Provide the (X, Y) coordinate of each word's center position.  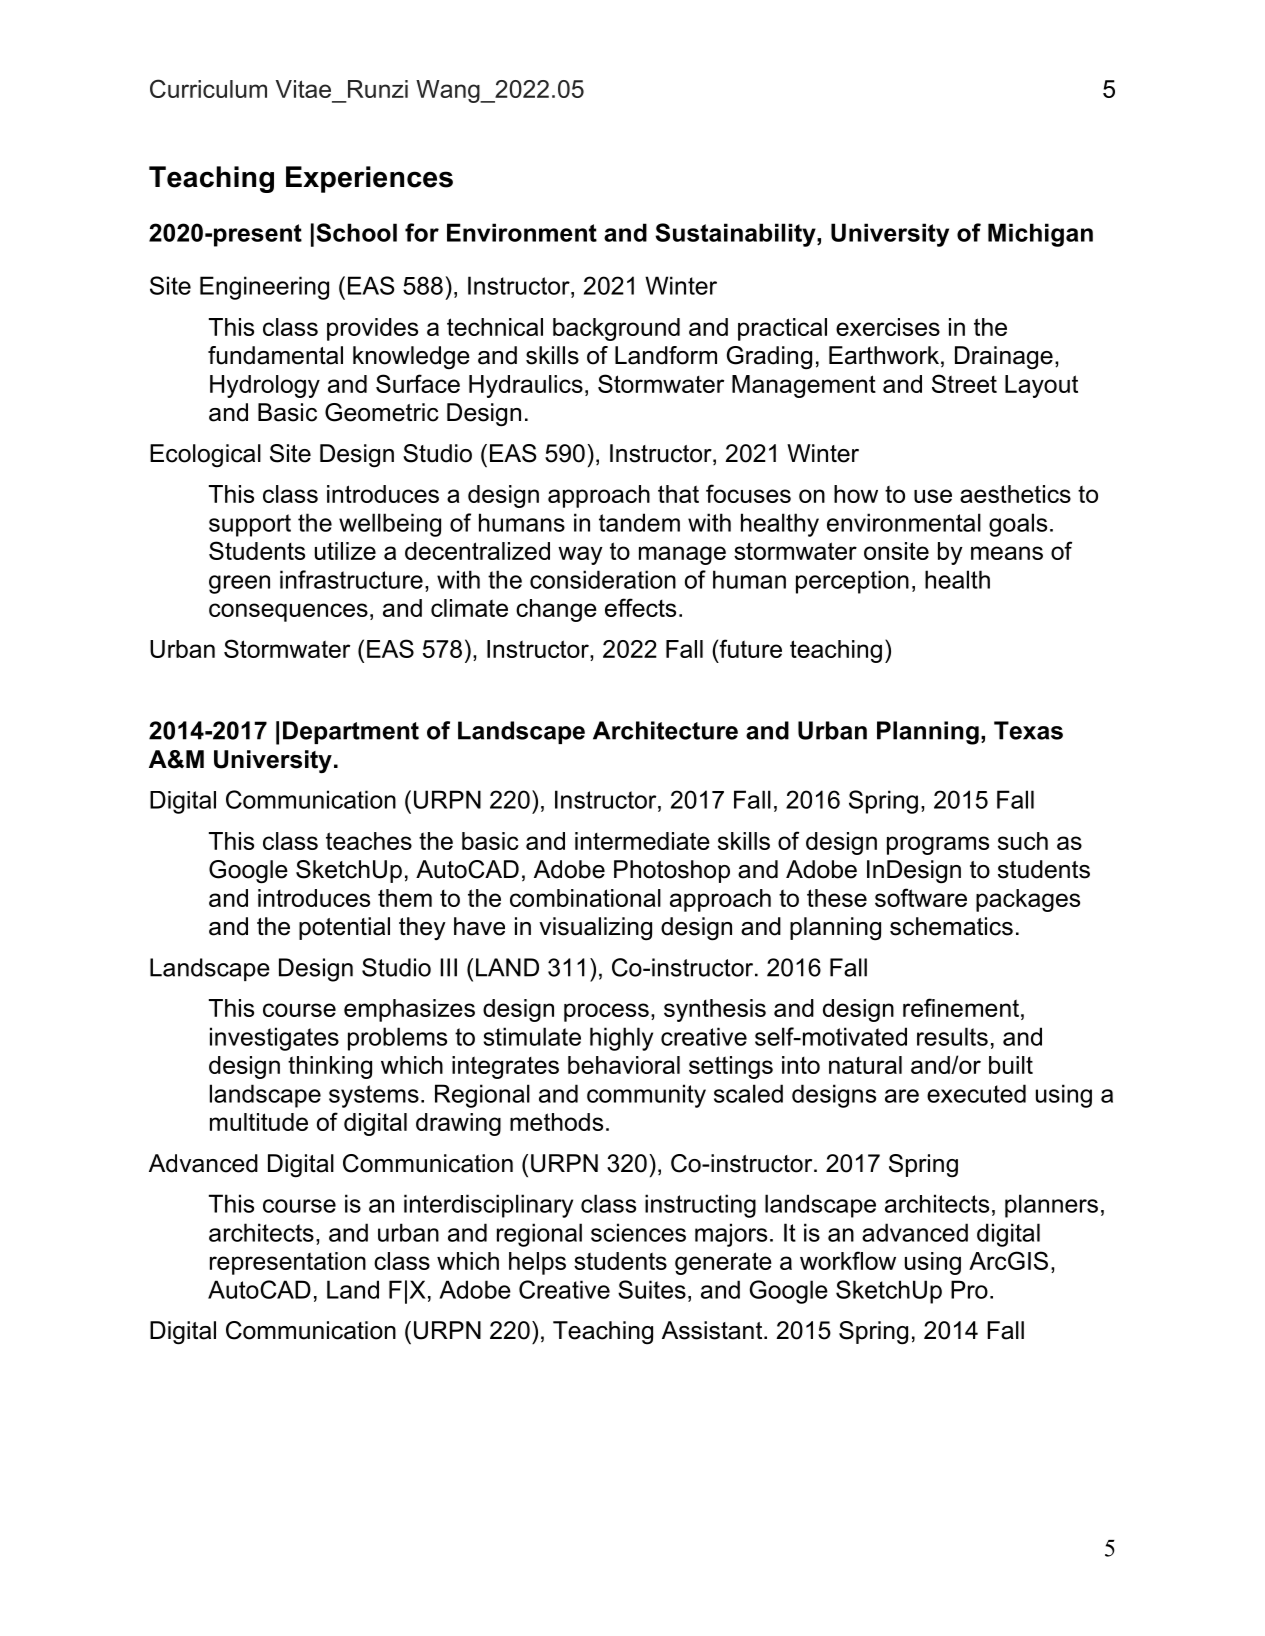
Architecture (665, 730)
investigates (274, 1039)
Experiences (369, 179)
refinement (961, 1007)
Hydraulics (526, 386)
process (606, 1012)
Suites (652, 1289)
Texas (1028, 730)
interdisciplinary (488, 1206)
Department (351, 732)
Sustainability (736, 235)
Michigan (1040, 235)
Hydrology (265, 386)
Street (964, 383)
